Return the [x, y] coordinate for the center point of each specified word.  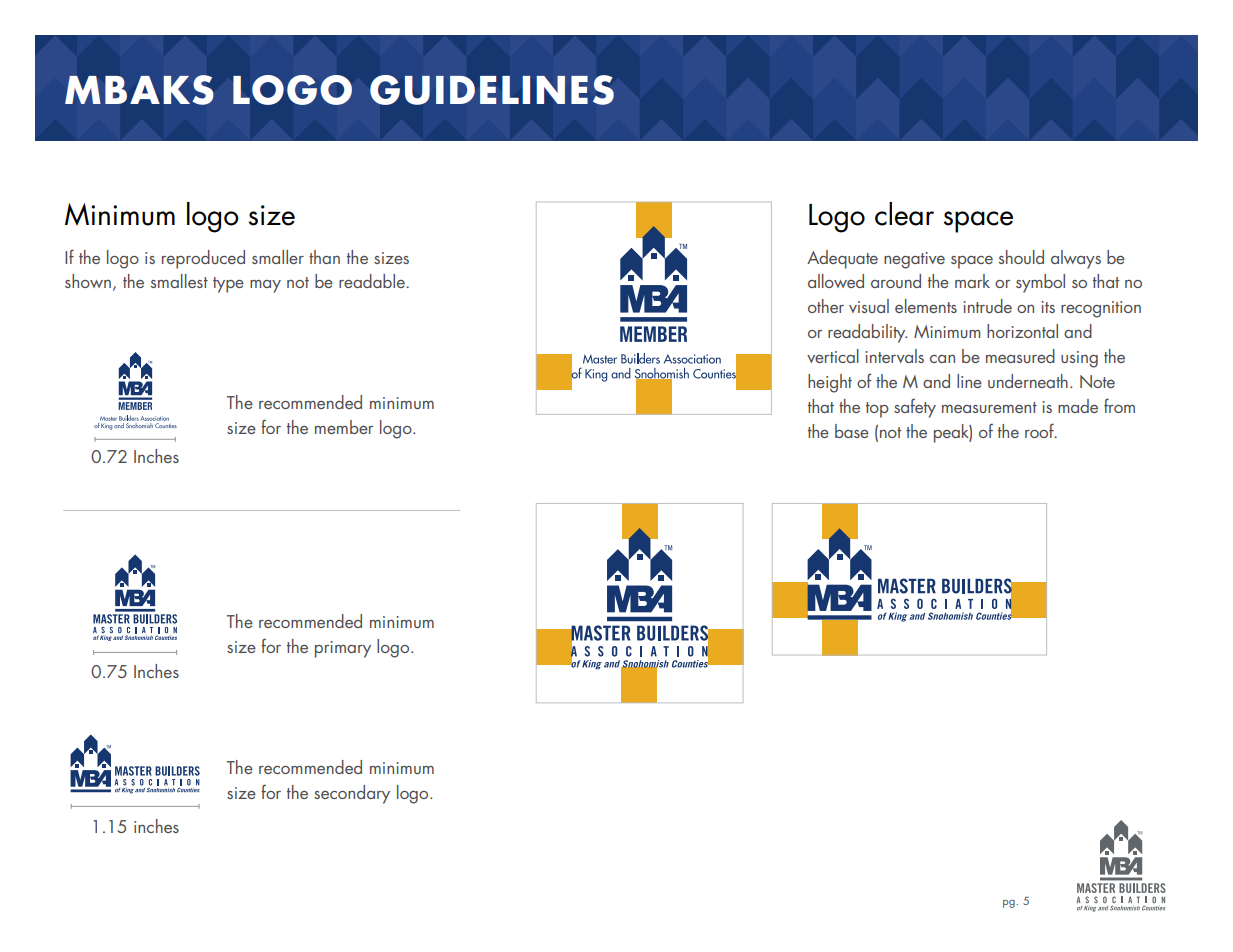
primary [343, 649]
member [344, 427]
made [1078, 406]
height [830, 383]
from [1119, 405]
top [877, 410]
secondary [352, 794]
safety [915, 408]
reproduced [203, 259]
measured [1020, 356]
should [1021, 257]
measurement [989, 407]
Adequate [842, 259]
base [852, 431]
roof [1040, 430]
